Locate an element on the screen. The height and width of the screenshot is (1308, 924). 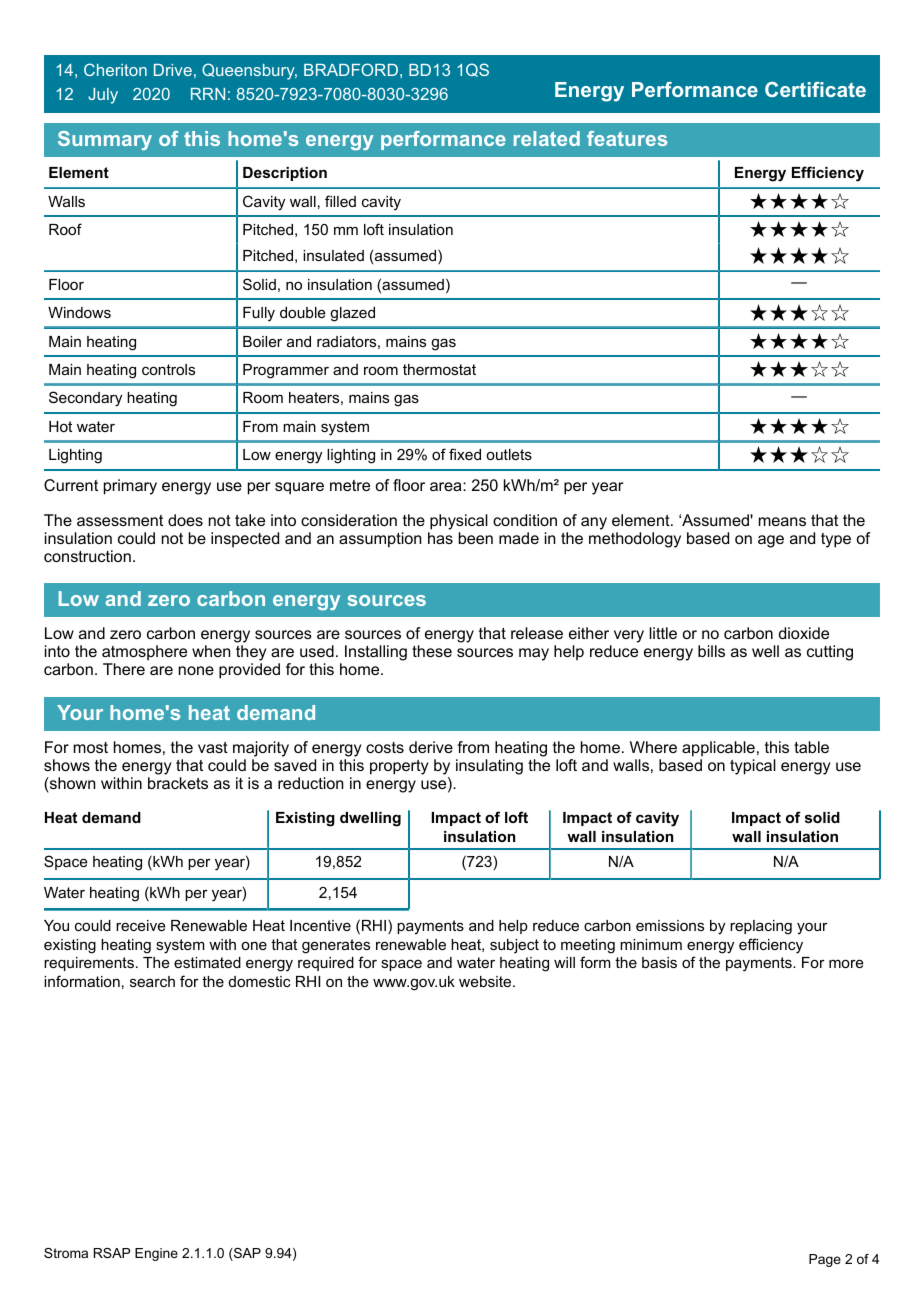
related is located at coordinates (547, 138).
